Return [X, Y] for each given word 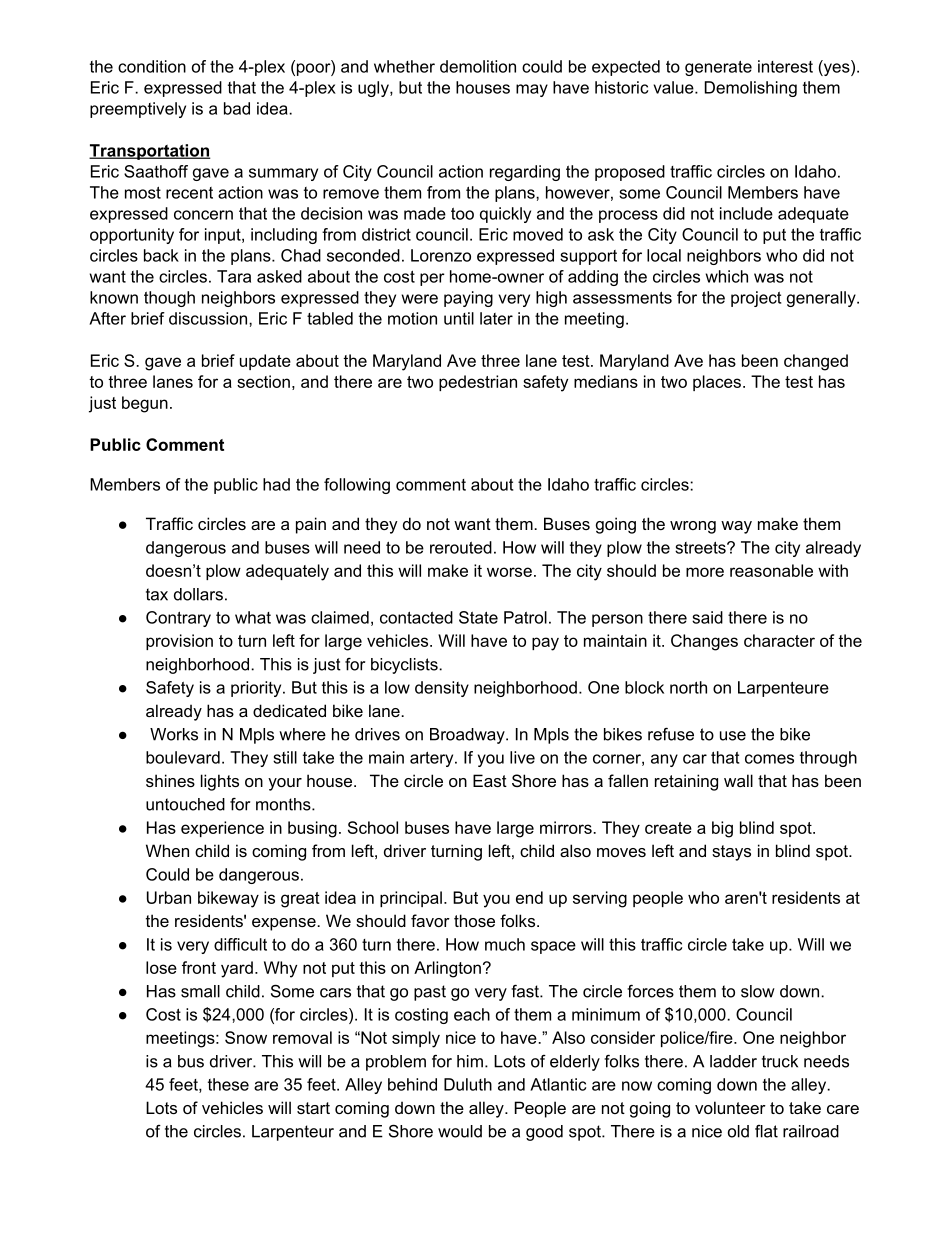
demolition [478, 66]
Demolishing [751, 89]
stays [731, 853]
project [756, 299]
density [442, 689]
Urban [169, 897]
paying [468, 299]
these [228, 1084]
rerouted [461, 547]
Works [174, 734]
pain [311, 525]
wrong [693, 527]
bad [237, 108]
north [688, 687]
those [474, 920]
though [169, 299]
